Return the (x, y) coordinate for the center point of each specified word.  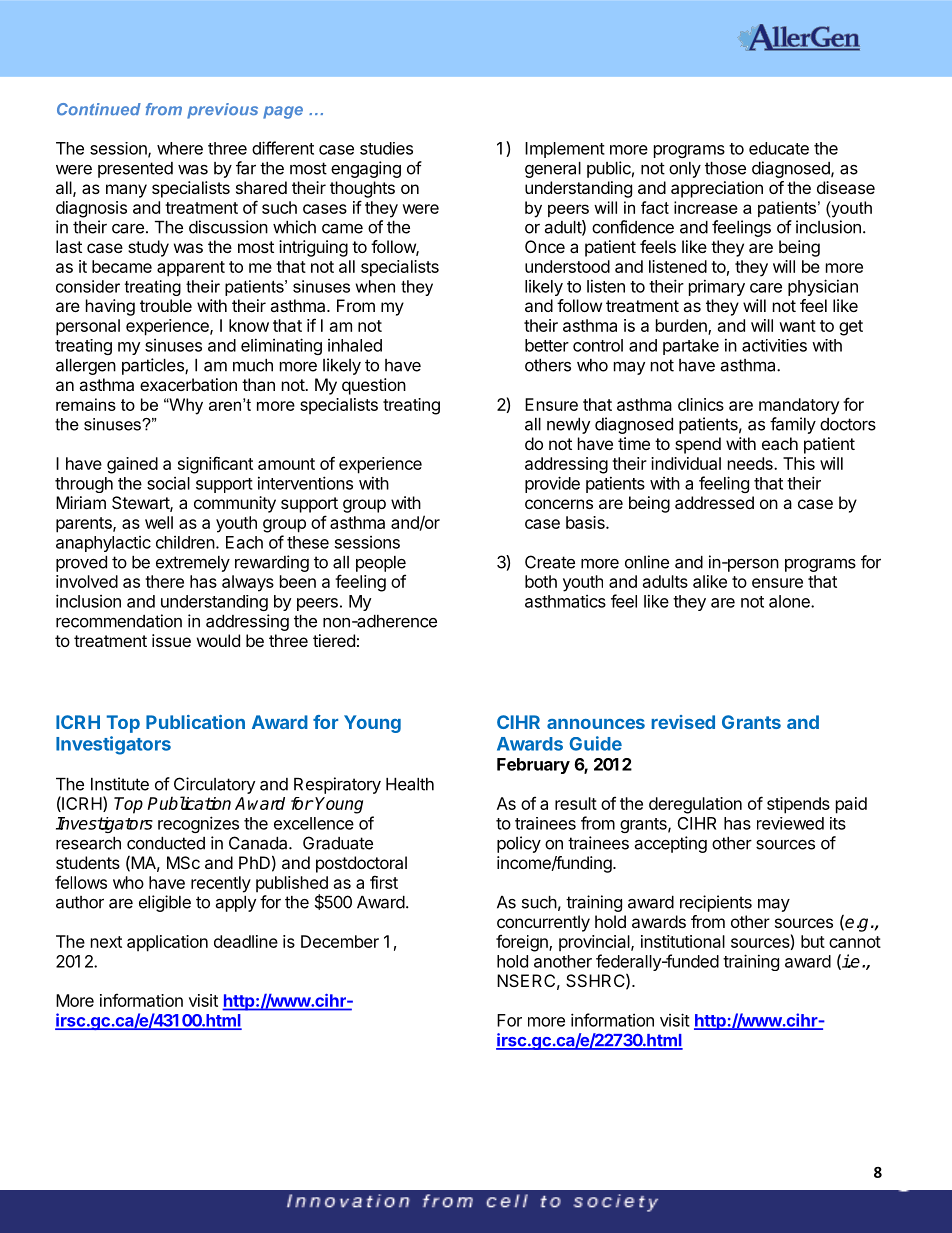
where (180, 148)
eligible (165, 903)
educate (779, 148)
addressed (714, 502)
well (159, 522)
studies (386, 148)
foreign (523, 943)
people (381, 564)
